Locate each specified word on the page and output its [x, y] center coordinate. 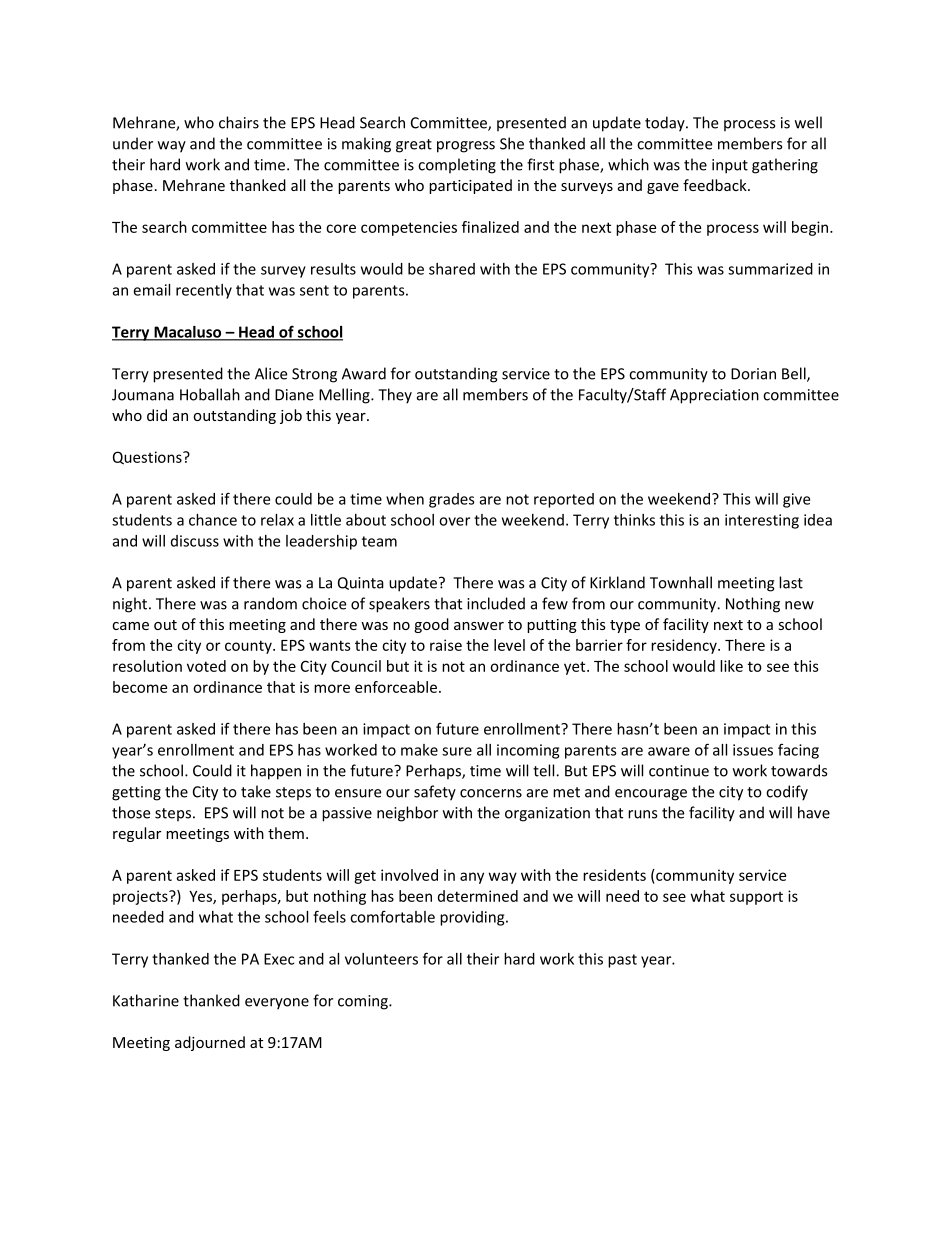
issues [753, 750]
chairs [239, 122]
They [395, 396]
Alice [271, 373]
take [256, 791]
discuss [195, 541]
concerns [491, 793]
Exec [279, 959]
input [730, 166]
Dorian [753, 374]
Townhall [681, 582]
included [496, 603]
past [622, 961]
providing [473, 918]
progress [466, 147]
